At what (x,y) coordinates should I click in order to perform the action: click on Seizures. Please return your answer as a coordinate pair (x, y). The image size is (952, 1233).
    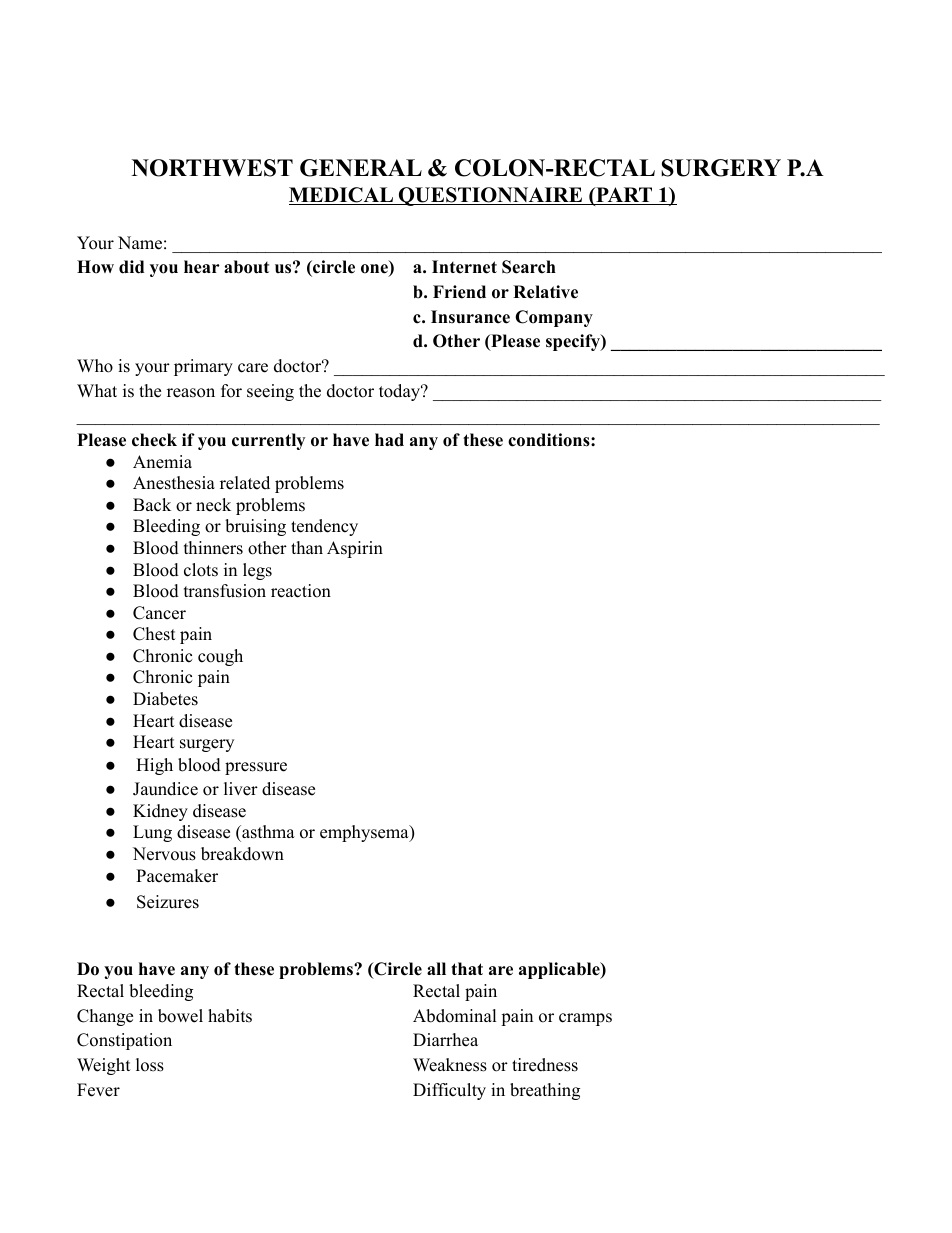
    Looking at the image, I should click on (168, 902).
